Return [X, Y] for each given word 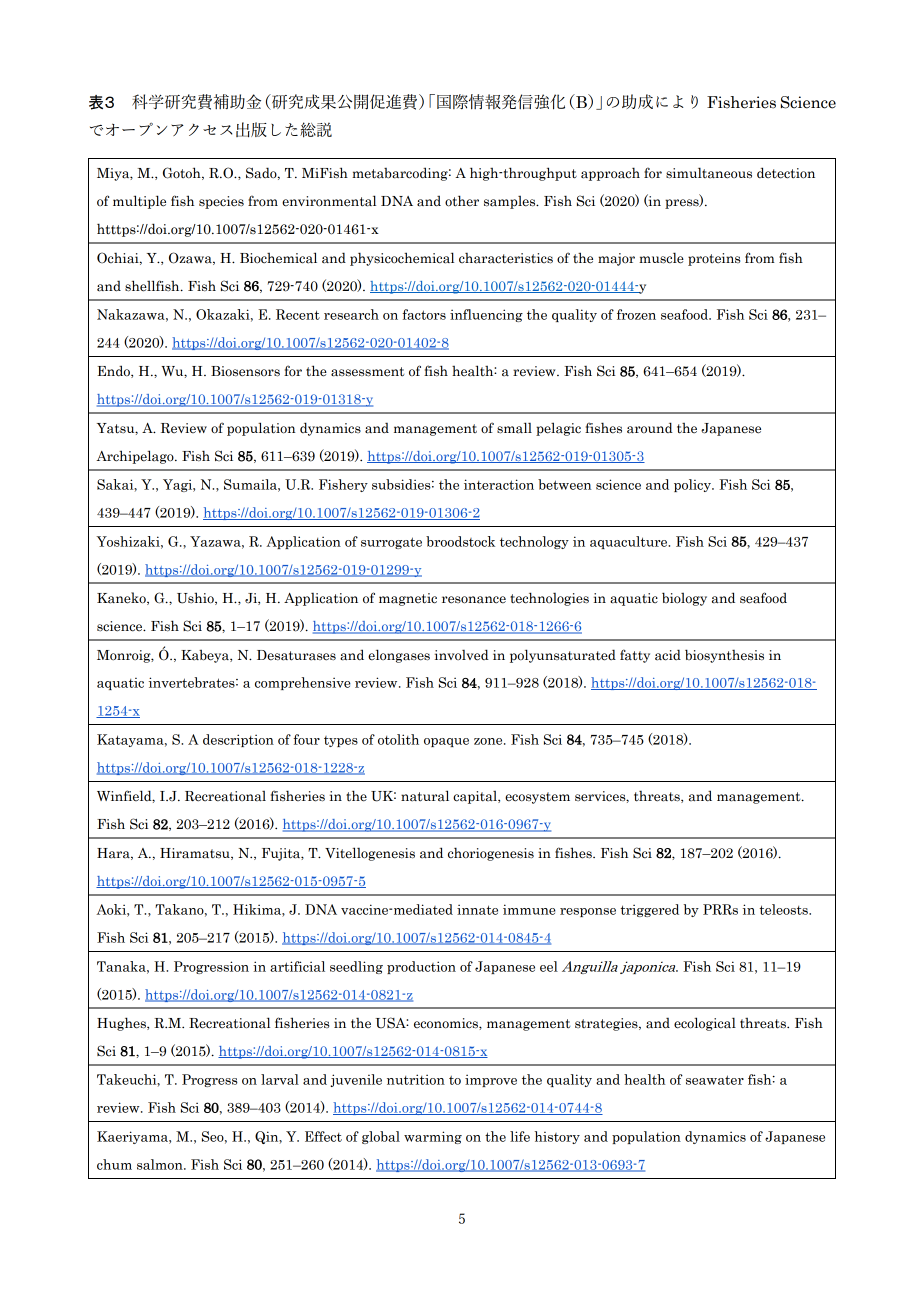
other [462, 201]
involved [462, 655]
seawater [715, 1080]
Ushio [196, 598]
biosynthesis [724, 656]
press [683, 204]
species [221, 202]
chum [114, 1164]
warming [433, 1137]
